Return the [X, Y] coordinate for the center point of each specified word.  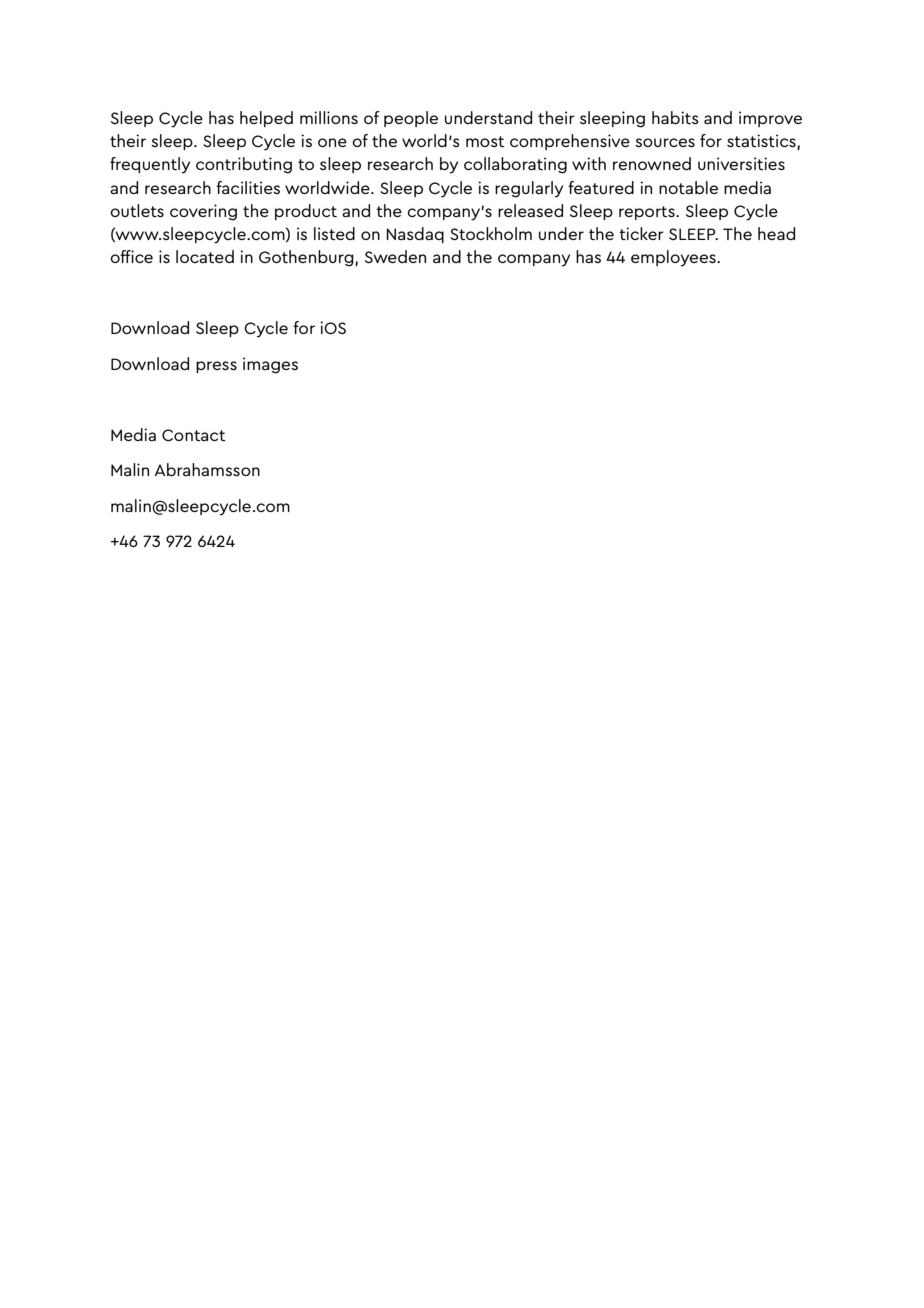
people [411, 119]
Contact [194, 435]
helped [266, 119]
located [205, 256]
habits [675, 117]
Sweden [395, 256]
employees [674, 258]
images [270, 365]
